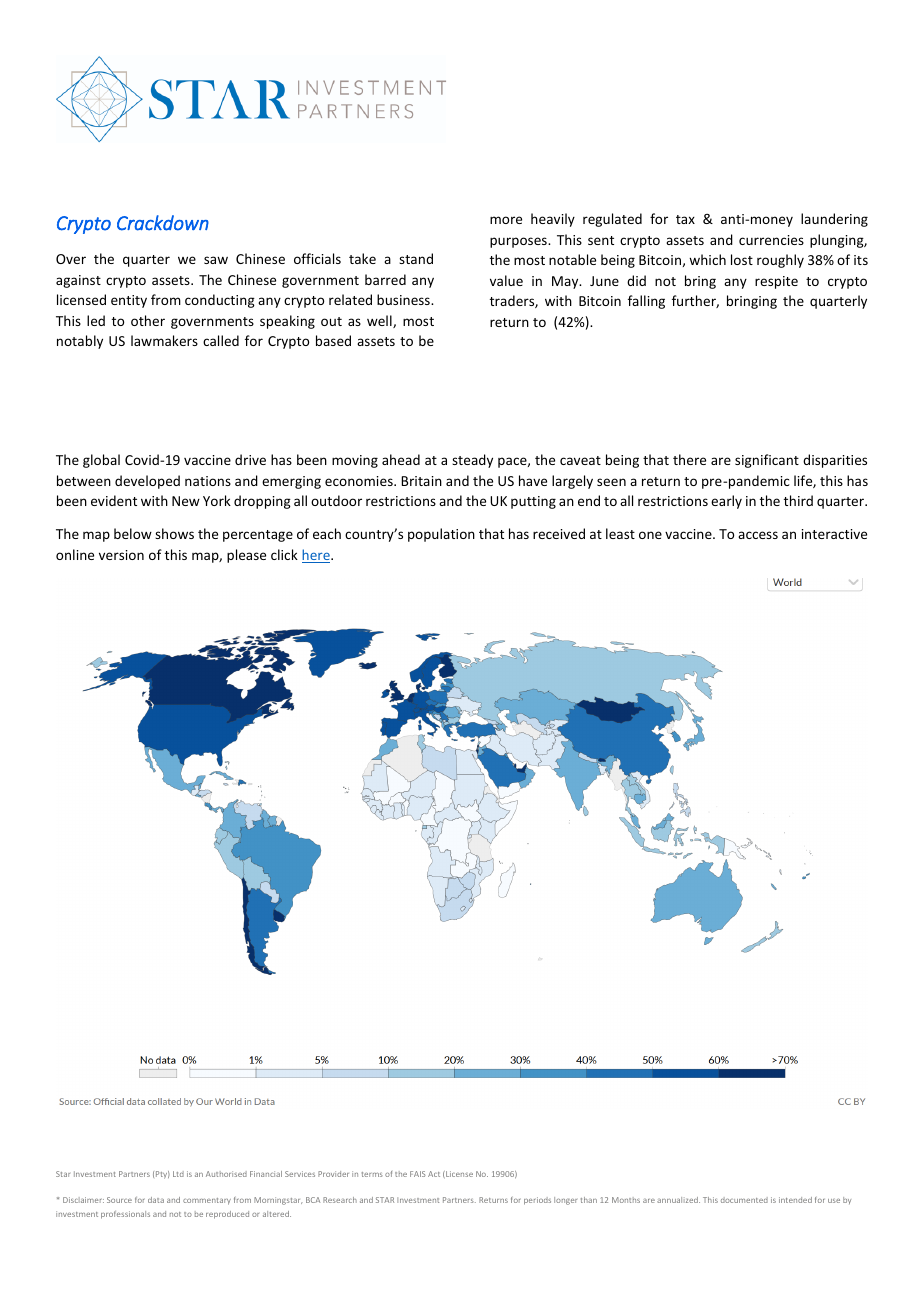  Describe the element at coordinates (519, 242) in the image. I see `purposes` at that location.
